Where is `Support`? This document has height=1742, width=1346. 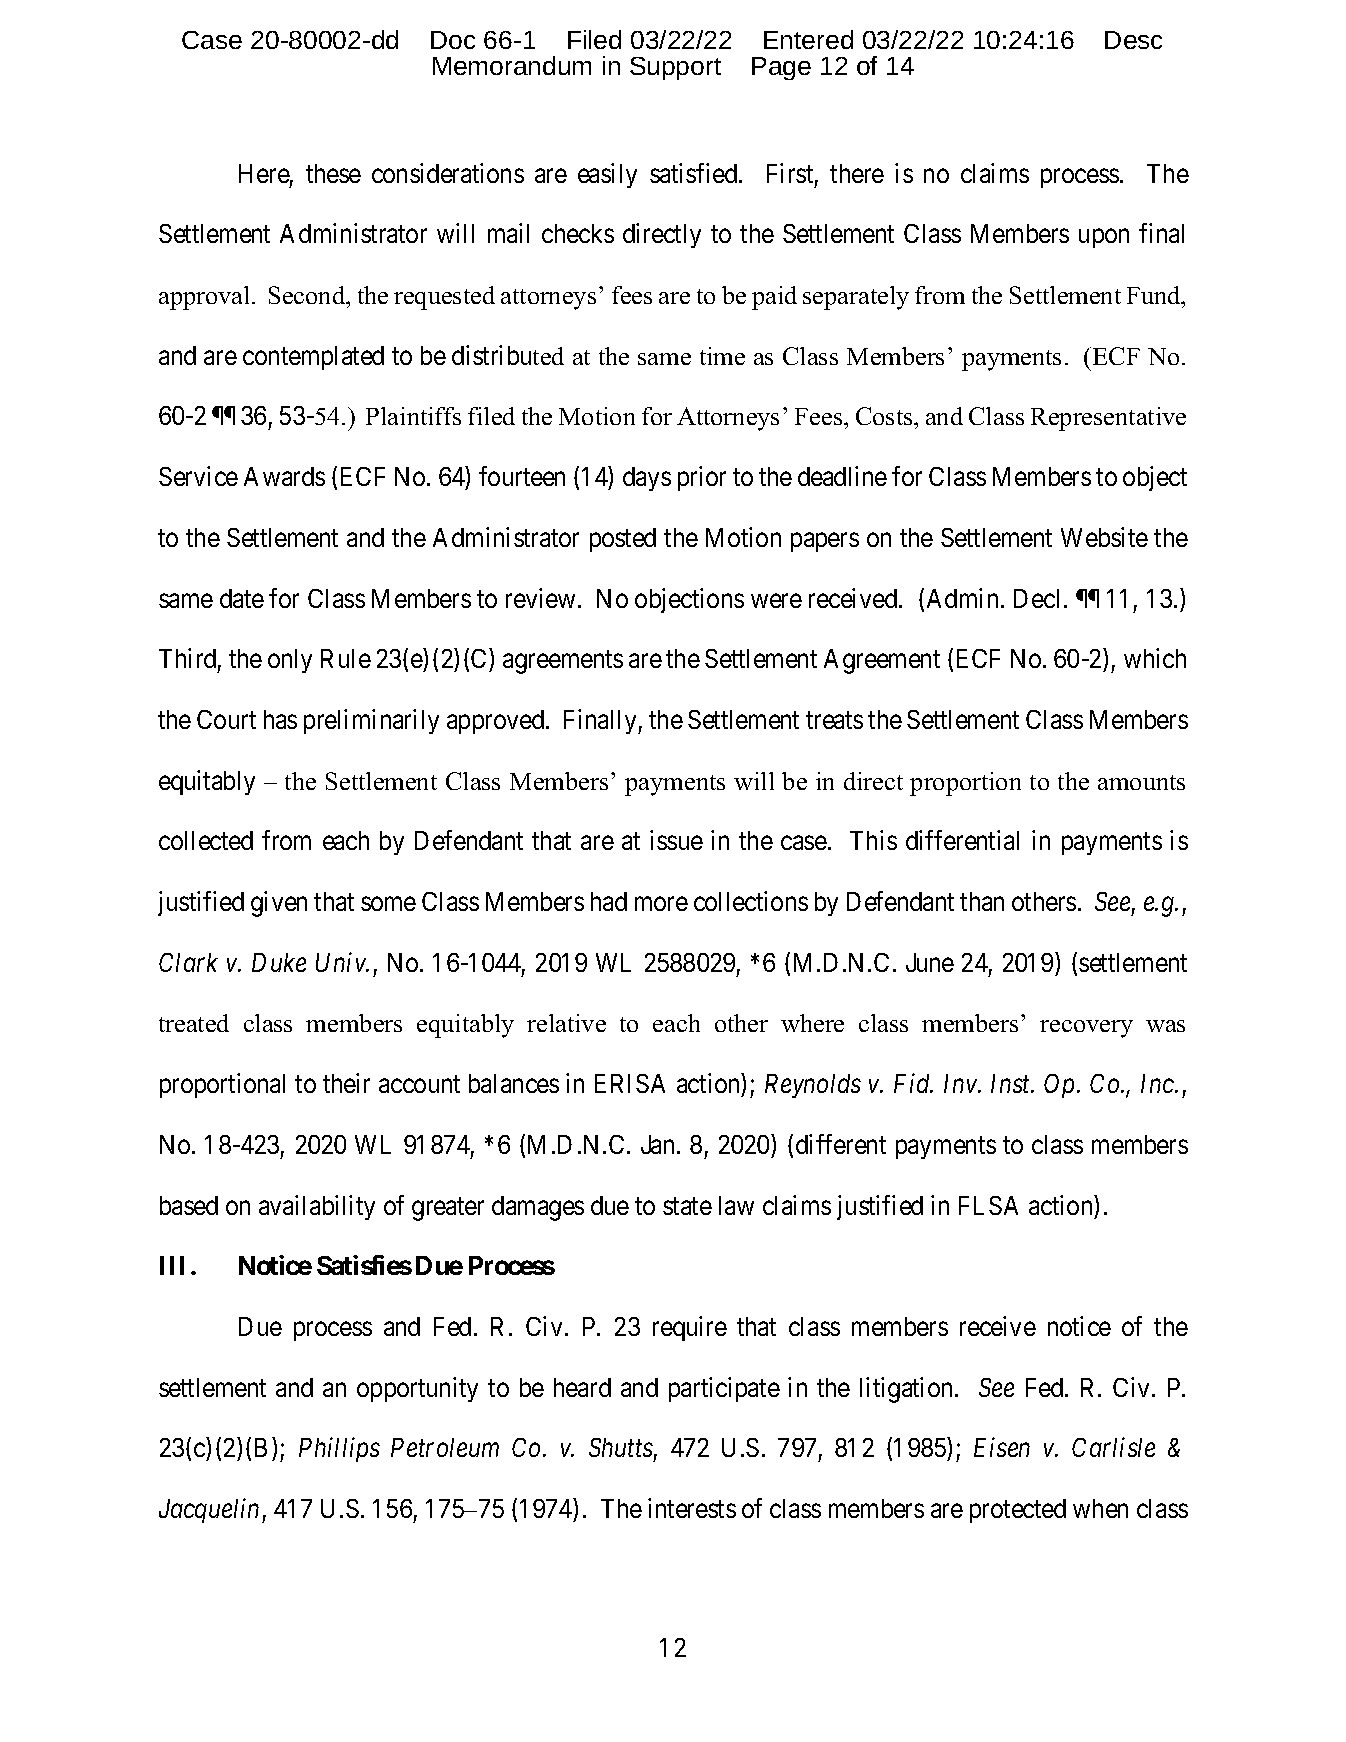 Support is located at coordinates (675, 68).
